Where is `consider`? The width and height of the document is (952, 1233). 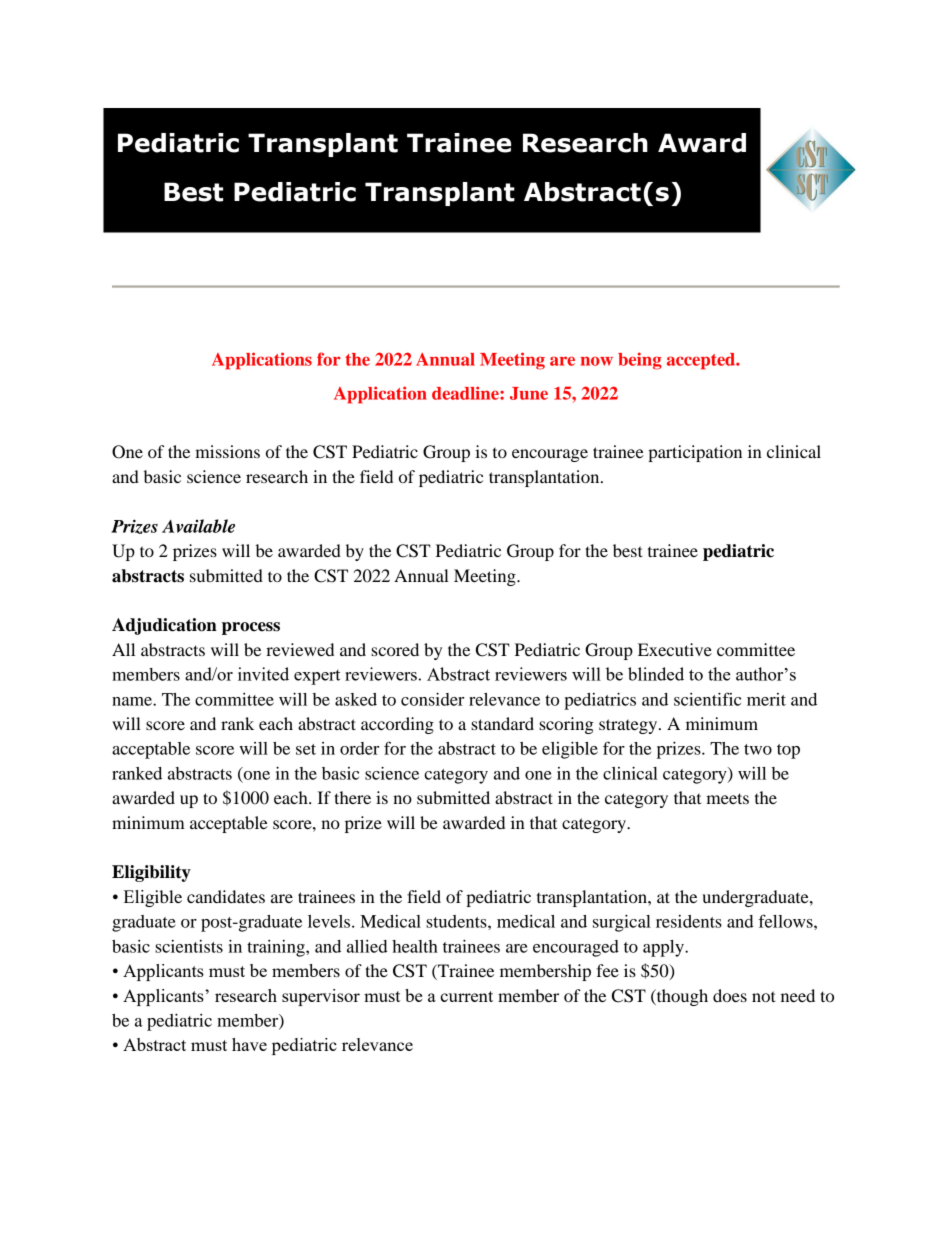 consider is located at coordinates (432, 699).
